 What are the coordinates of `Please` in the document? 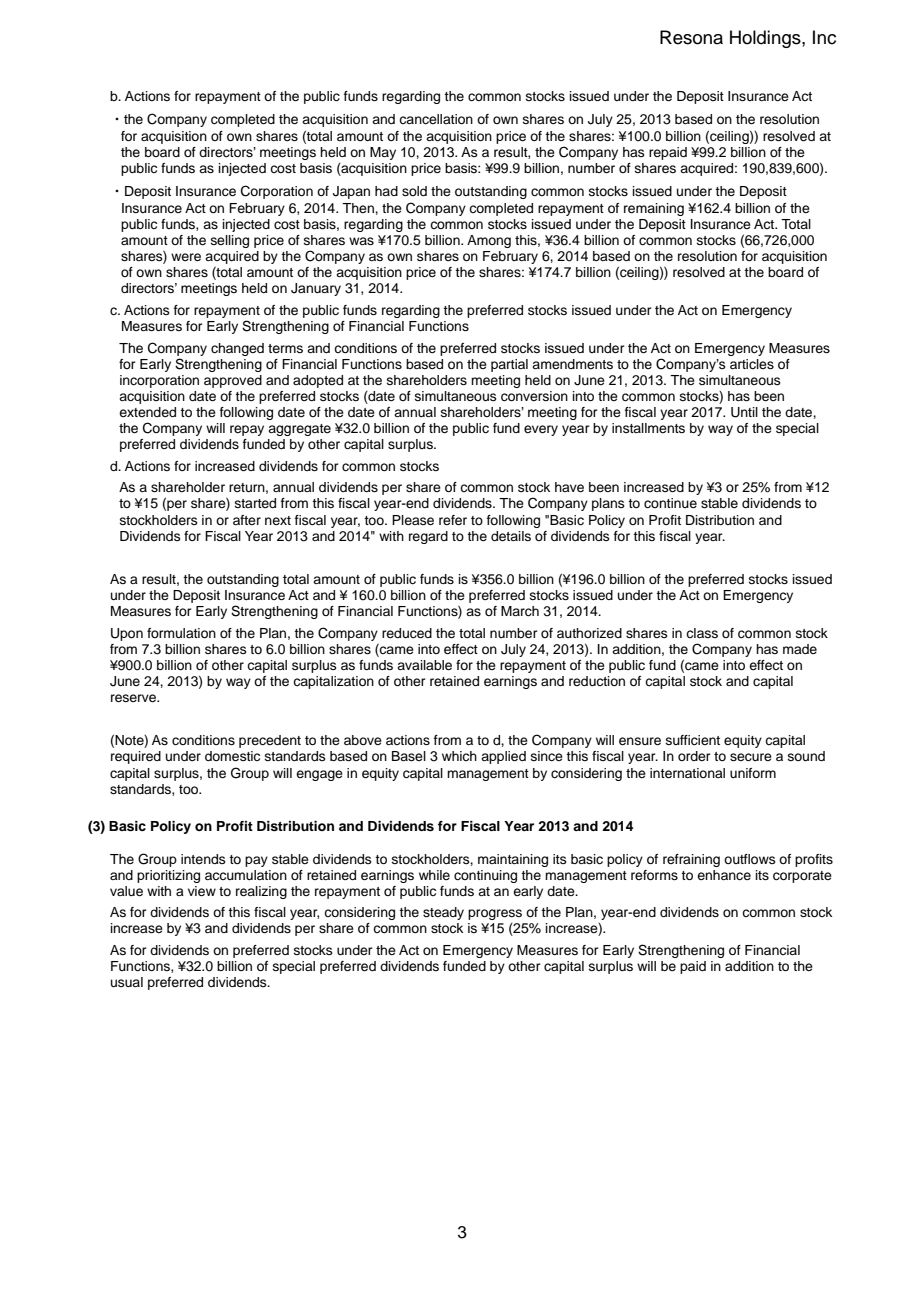 It's located at (413, 520).
